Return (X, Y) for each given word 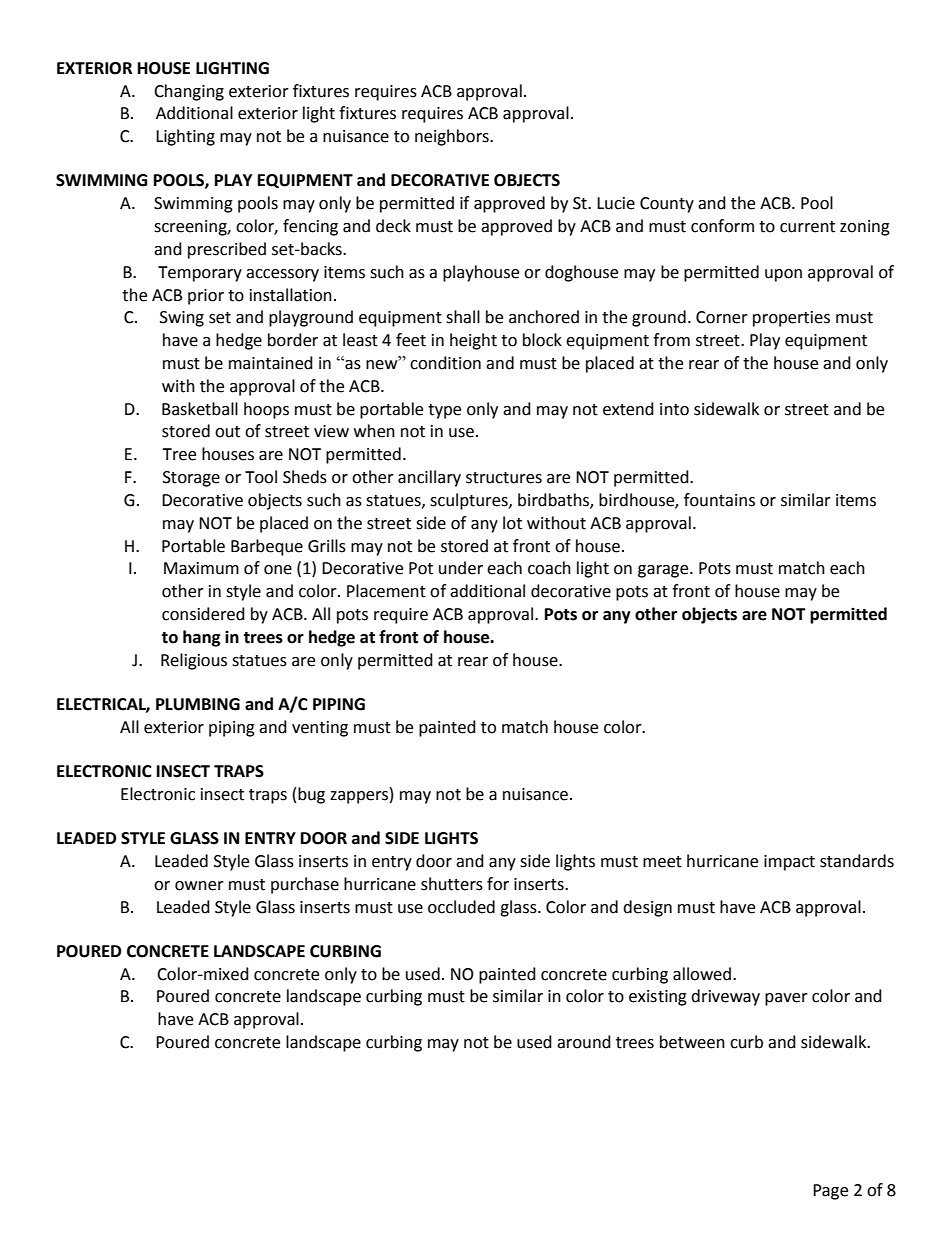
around (584, 1042)
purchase (305, 885)
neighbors (453, 137)
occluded (461, 907)
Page (830, 1192)
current (807, 227)
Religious (194, 661)
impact (789, 863)
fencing (310, 227)
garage (664, 571)
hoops (266, 410)
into (674, 409)
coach (549, 568)
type (444, 411)
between (692, 1042)
